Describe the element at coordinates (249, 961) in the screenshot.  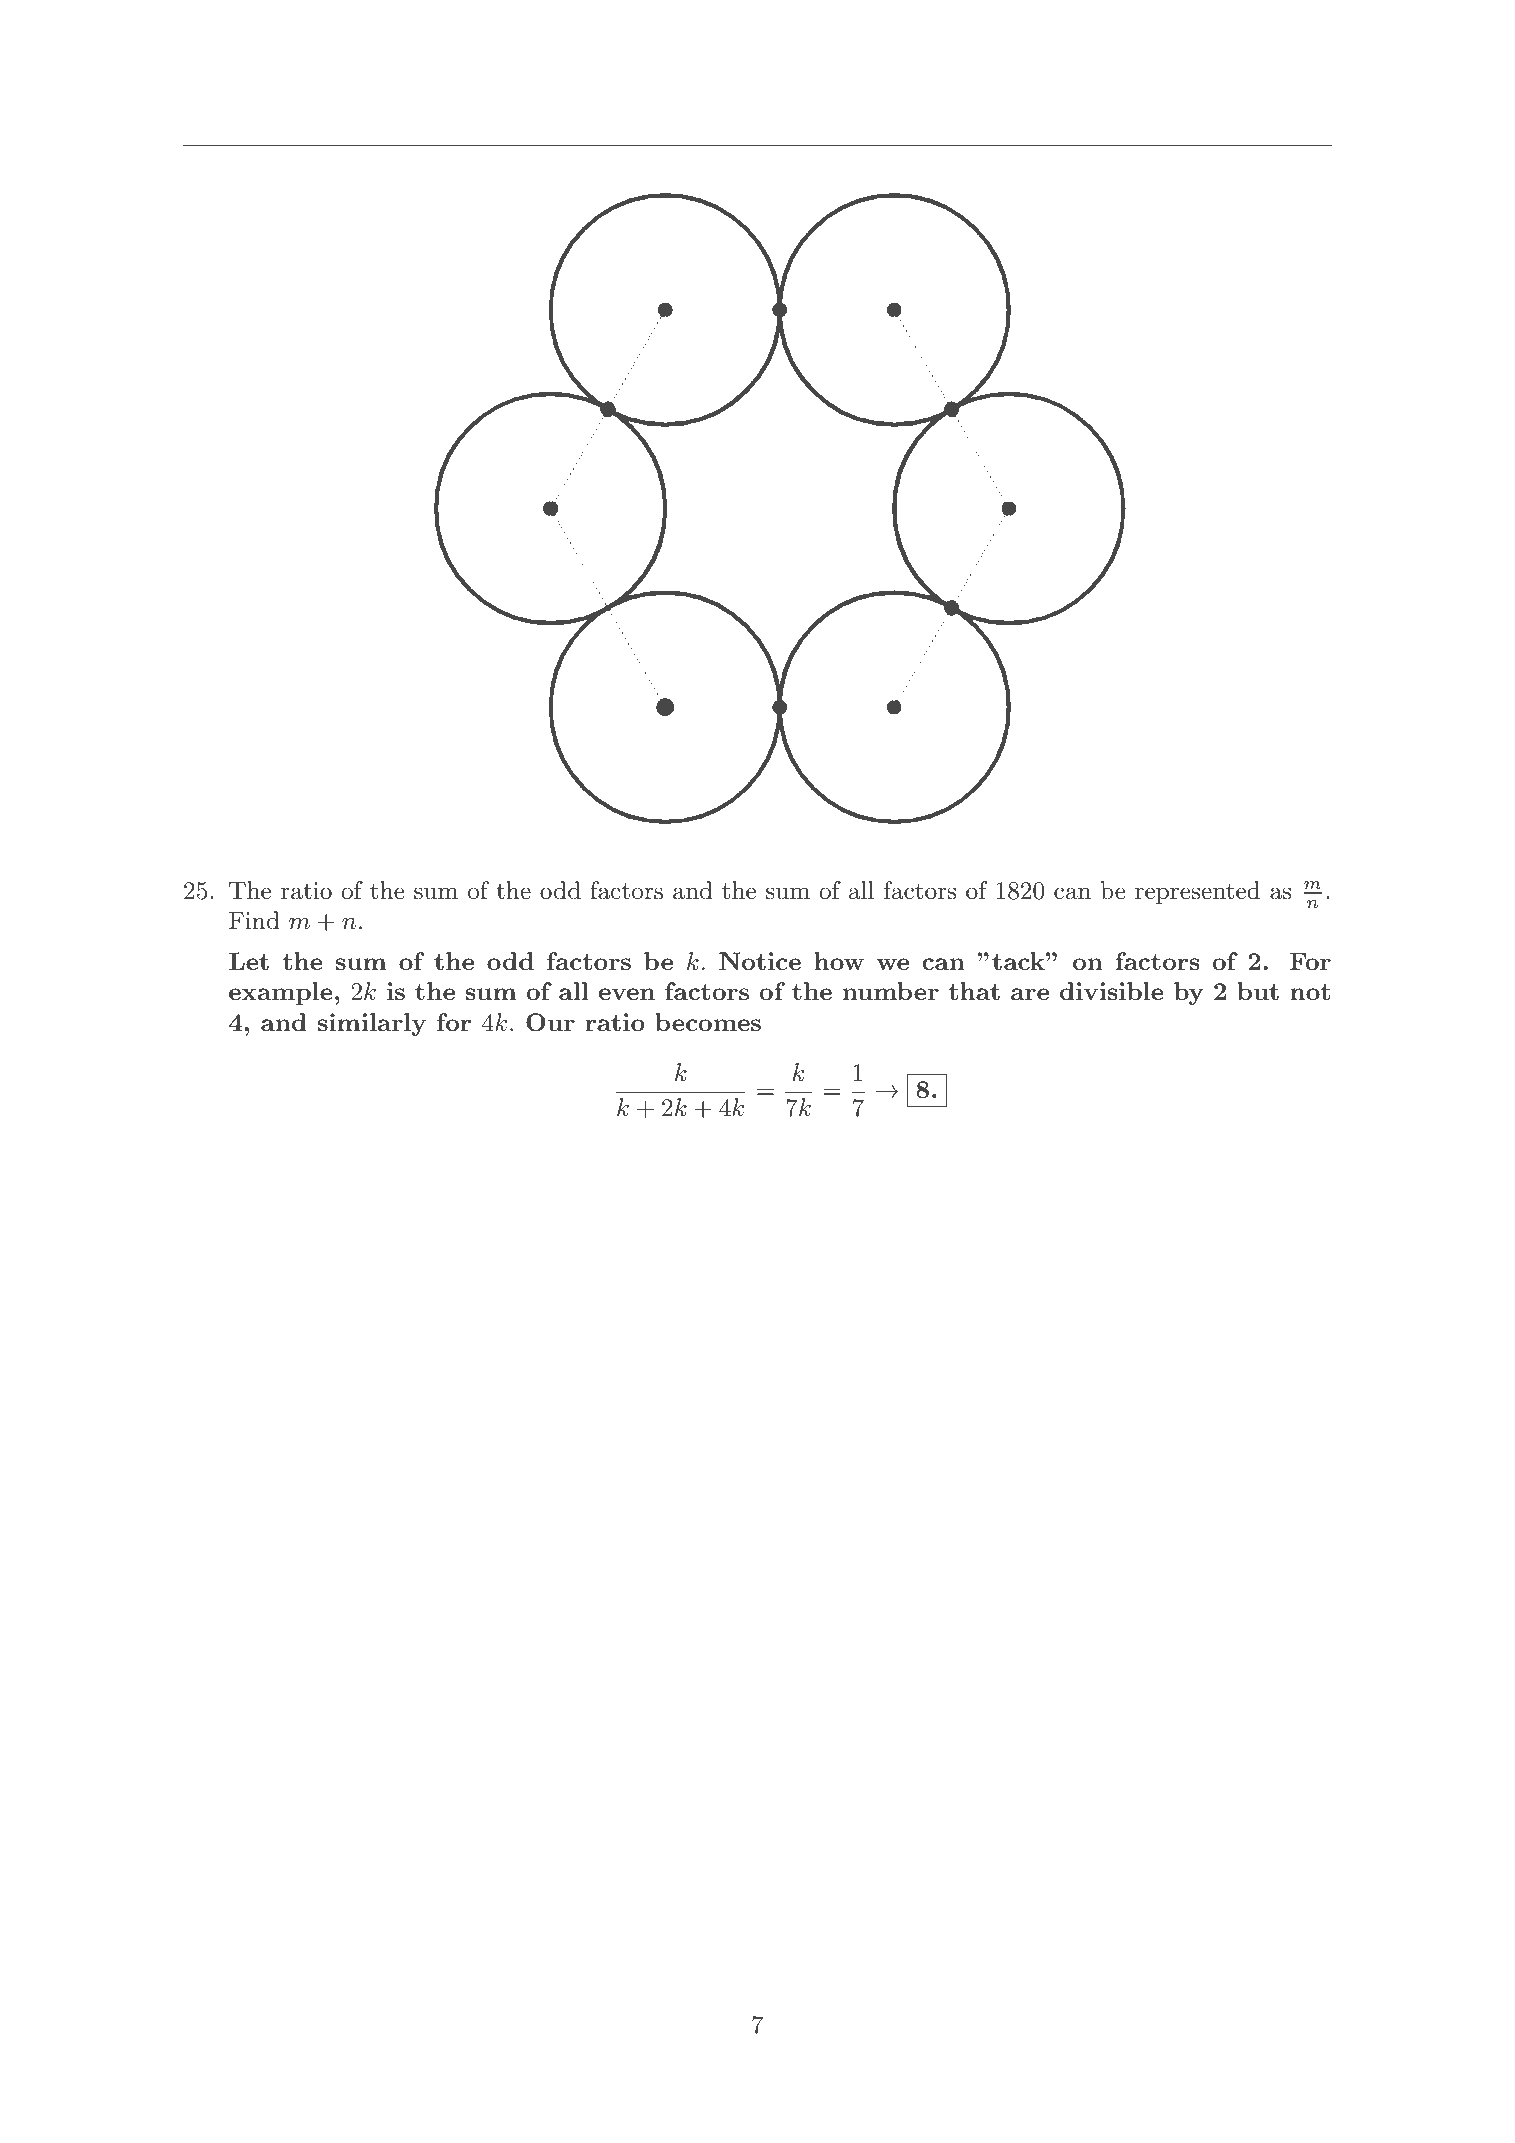
I see `Let` at that location.
